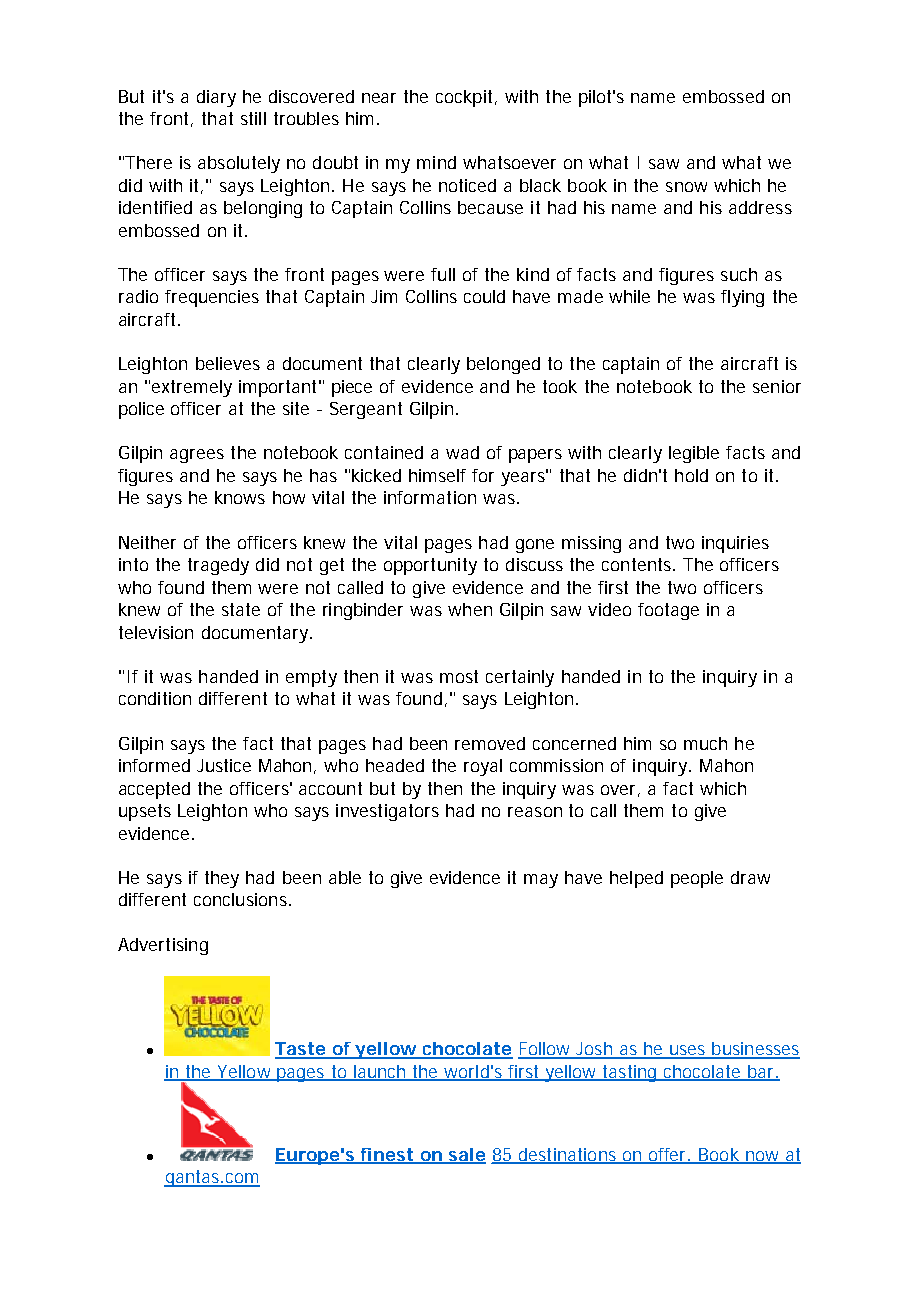  Describe the element at coordinates (224, 765) in the document. I see `Justice` at that location.
